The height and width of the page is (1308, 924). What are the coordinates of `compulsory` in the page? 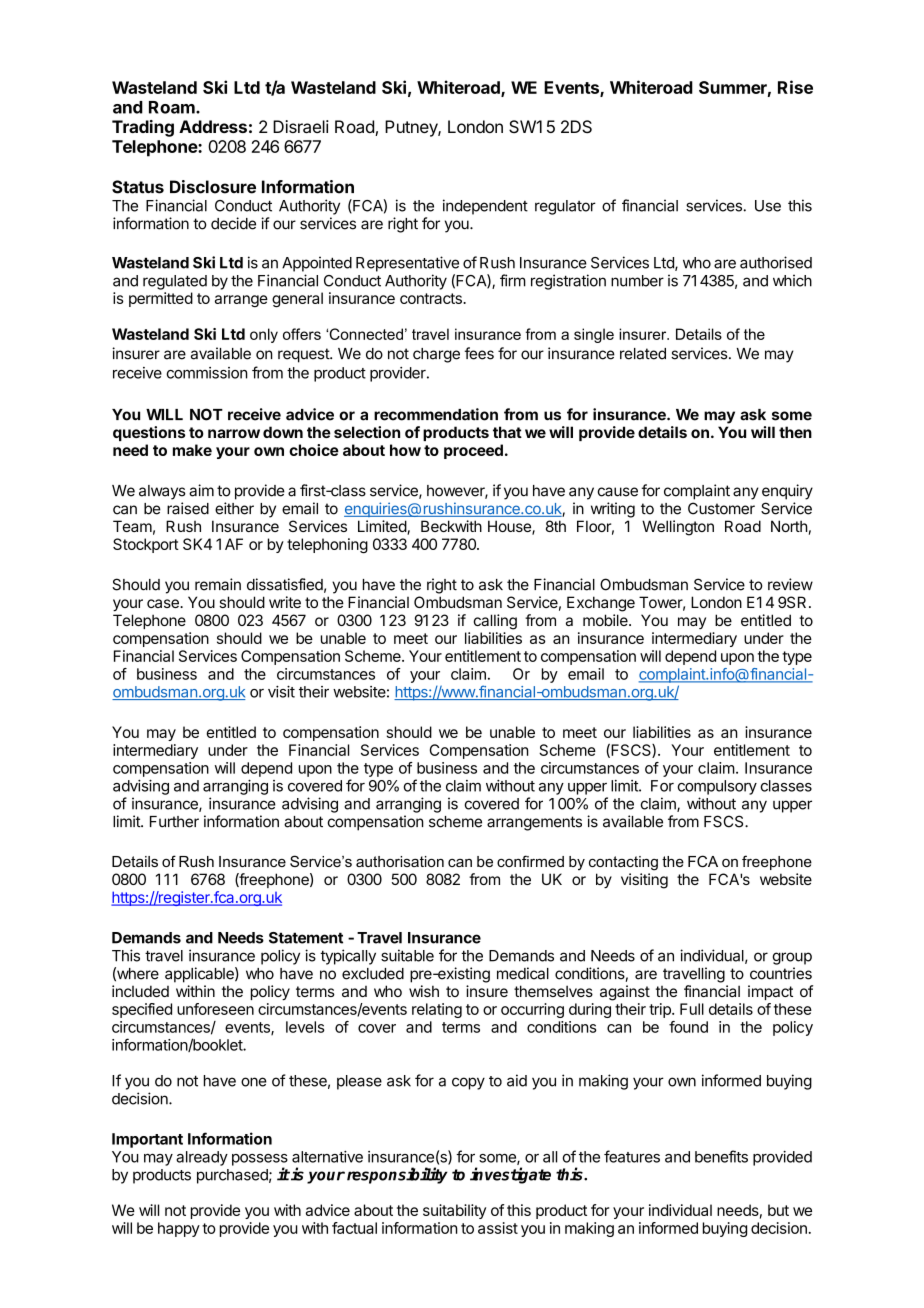 It's located at (717, 787).
